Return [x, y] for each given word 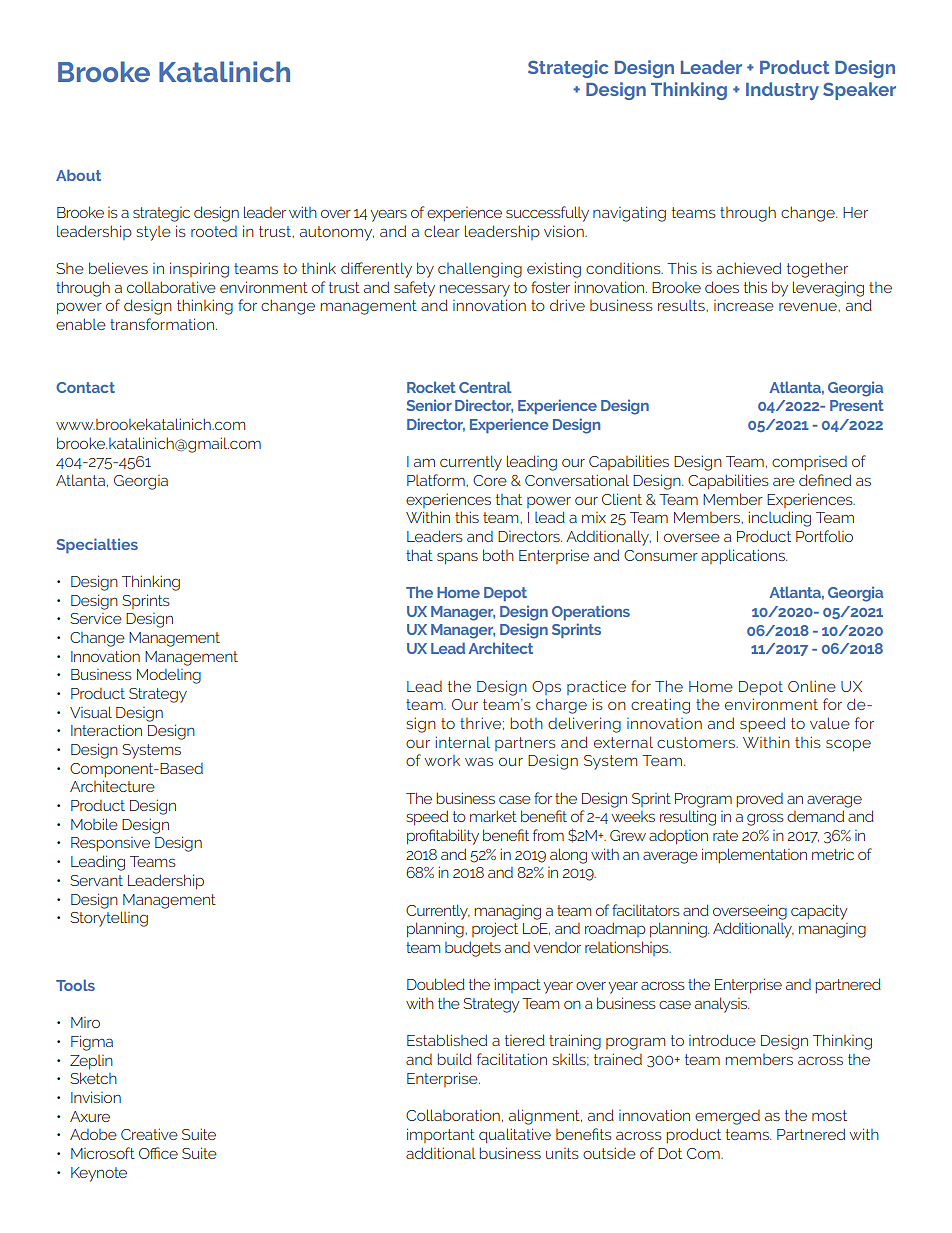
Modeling [169, 676]
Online [812, 686]
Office [158, 1153]
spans [457, 558]
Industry [782, 91]
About [78, 175]
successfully [547, 214]
